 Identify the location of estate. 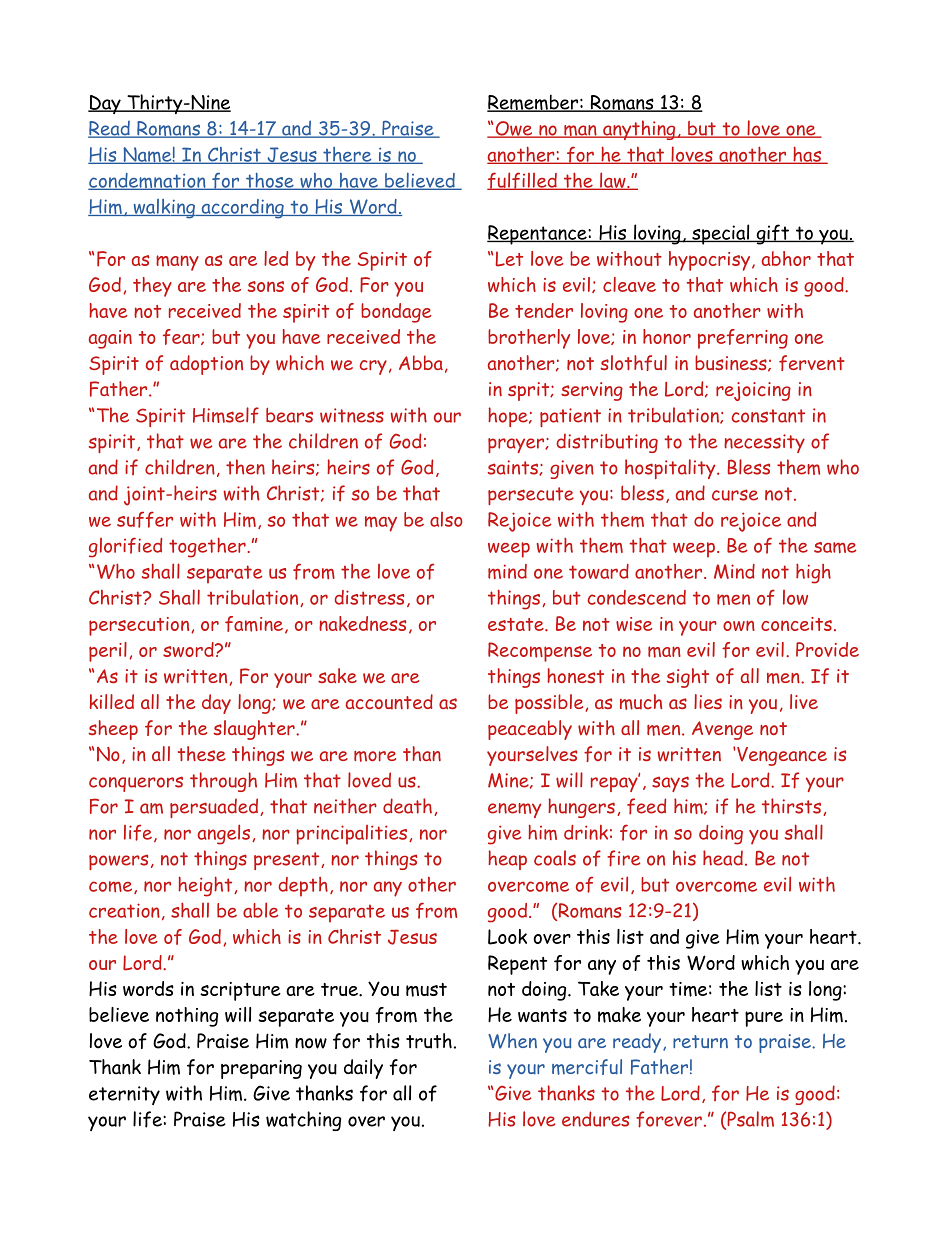
(517, 624).
